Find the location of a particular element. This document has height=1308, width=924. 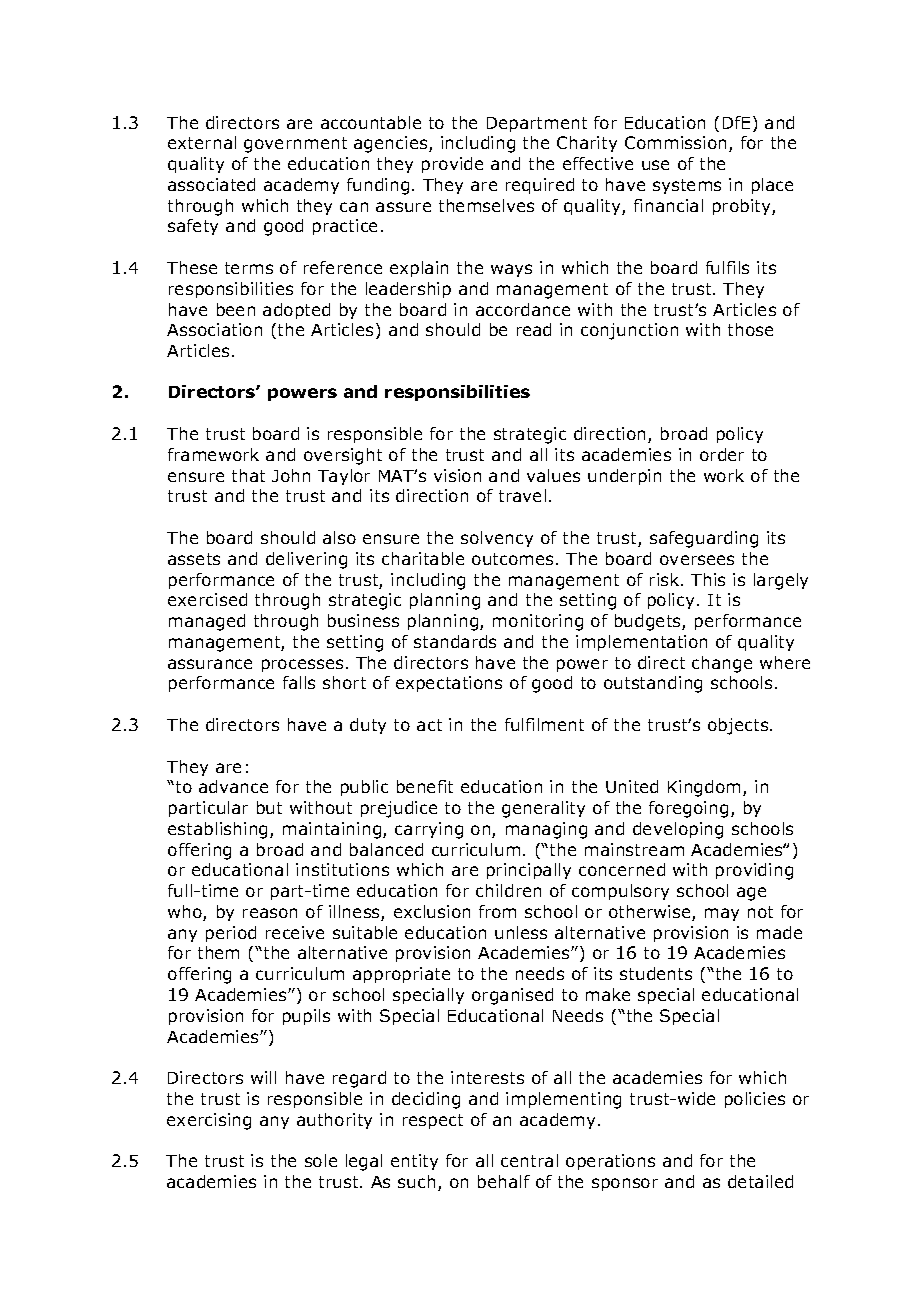

reason is located at coordinates (270, 913).
